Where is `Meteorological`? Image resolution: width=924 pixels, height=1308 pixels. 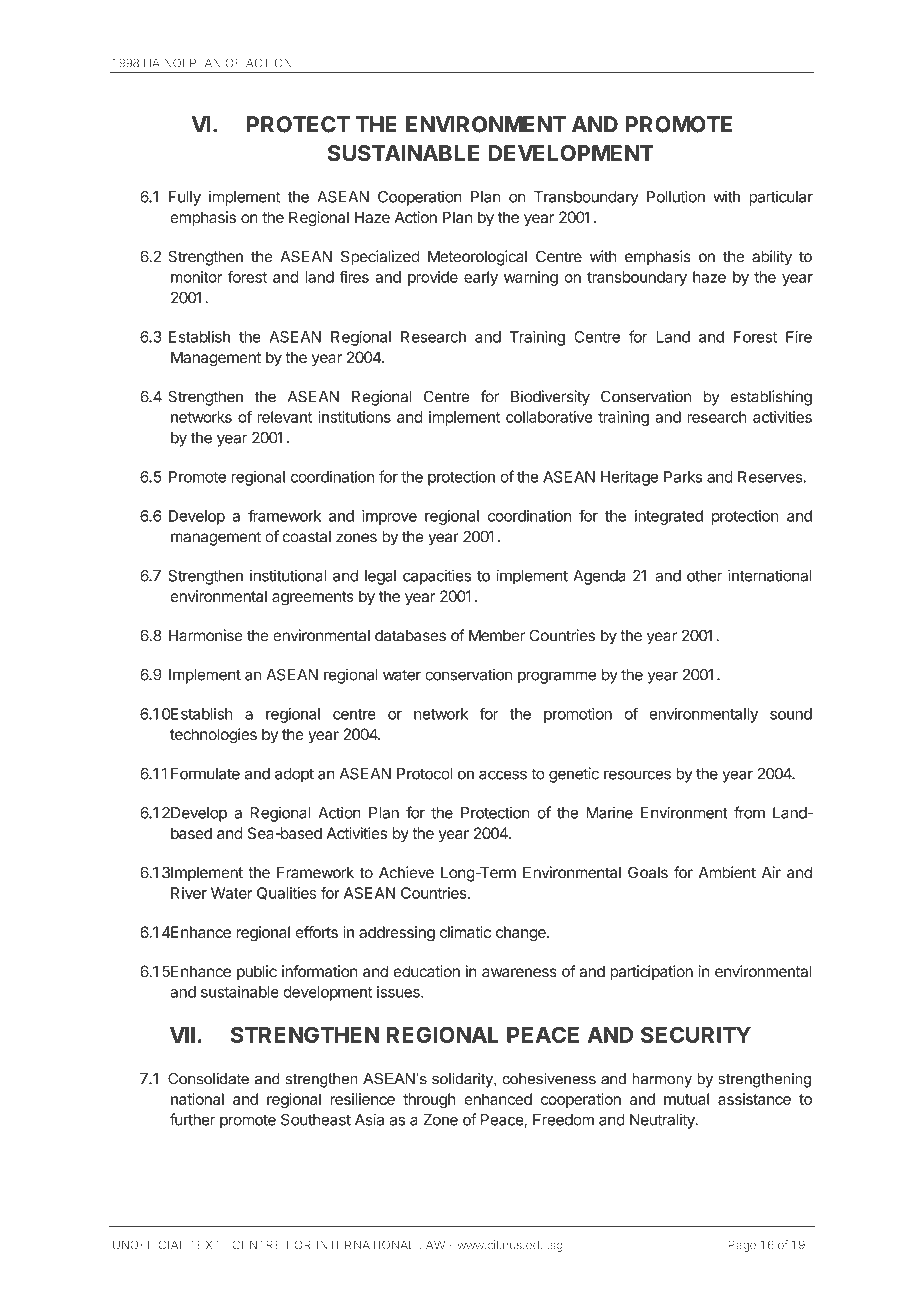
Meteorological is located at coordinates (477, 258).
